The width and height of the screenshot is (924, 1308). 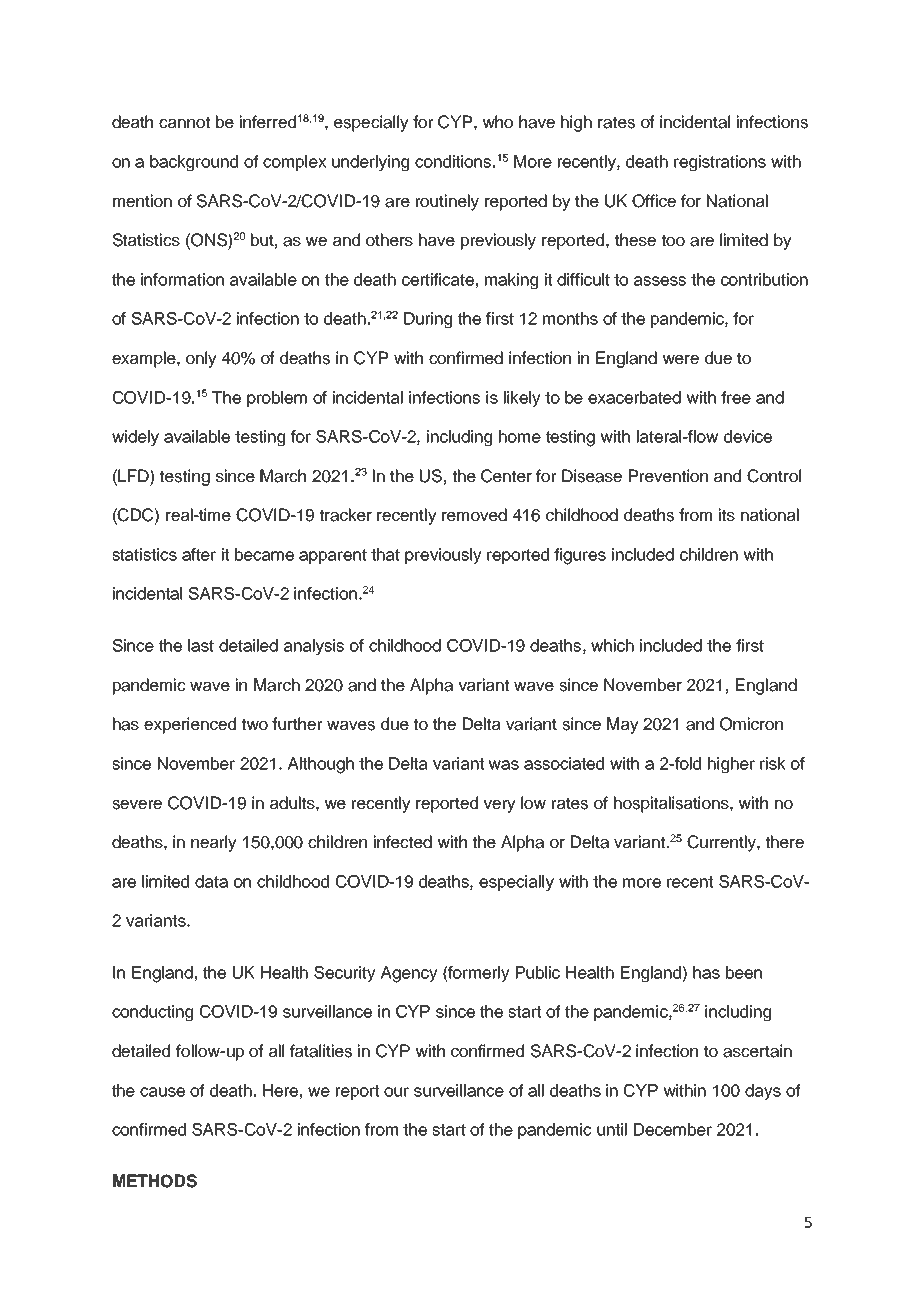 I want to click on removed, so click(x=474, y=515).
